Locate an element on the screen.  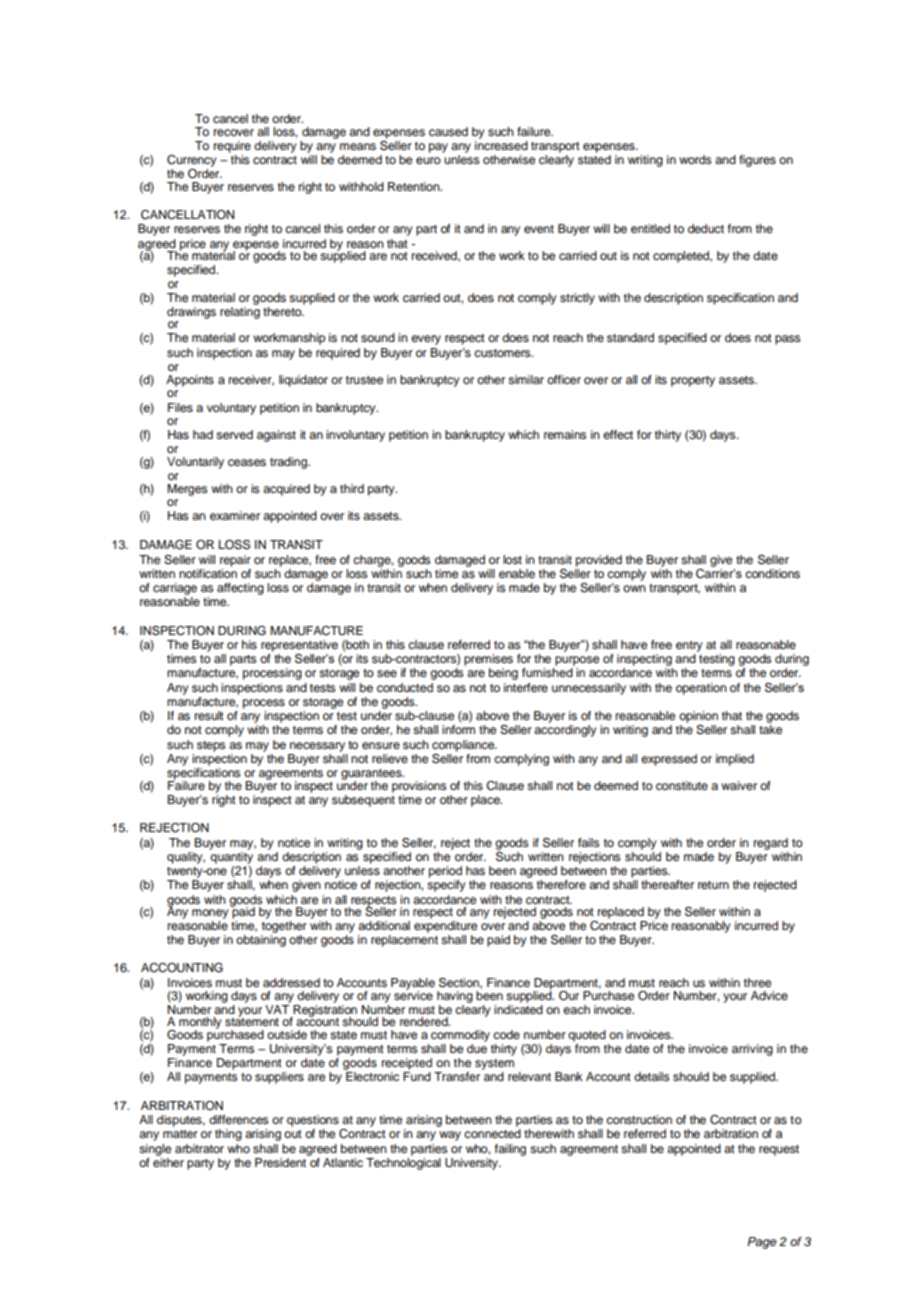
lost is located at coordinates (512, 559).
